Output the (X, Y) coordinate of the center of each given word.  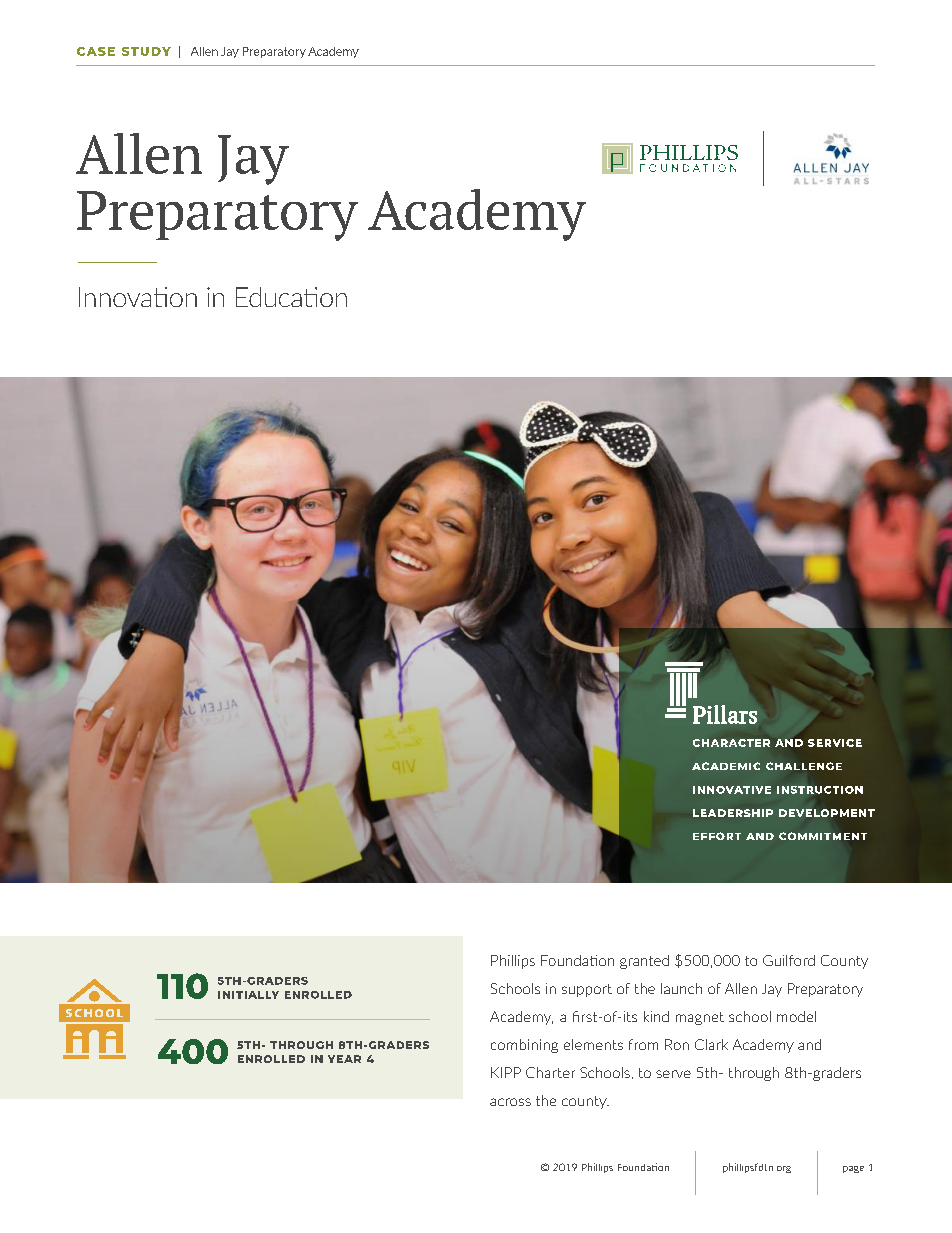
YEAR (344, 1059)
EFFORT (717, 836)
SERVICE (835, 743)
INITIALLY (248, 995)
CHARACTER (731, 743)
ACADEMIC (726, 766)
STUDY (146, 51)
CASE (96, 51)
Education (291, 297)
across (510, 1102)
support (587, 990)
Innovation (138, 297)
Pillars (725, 714)
